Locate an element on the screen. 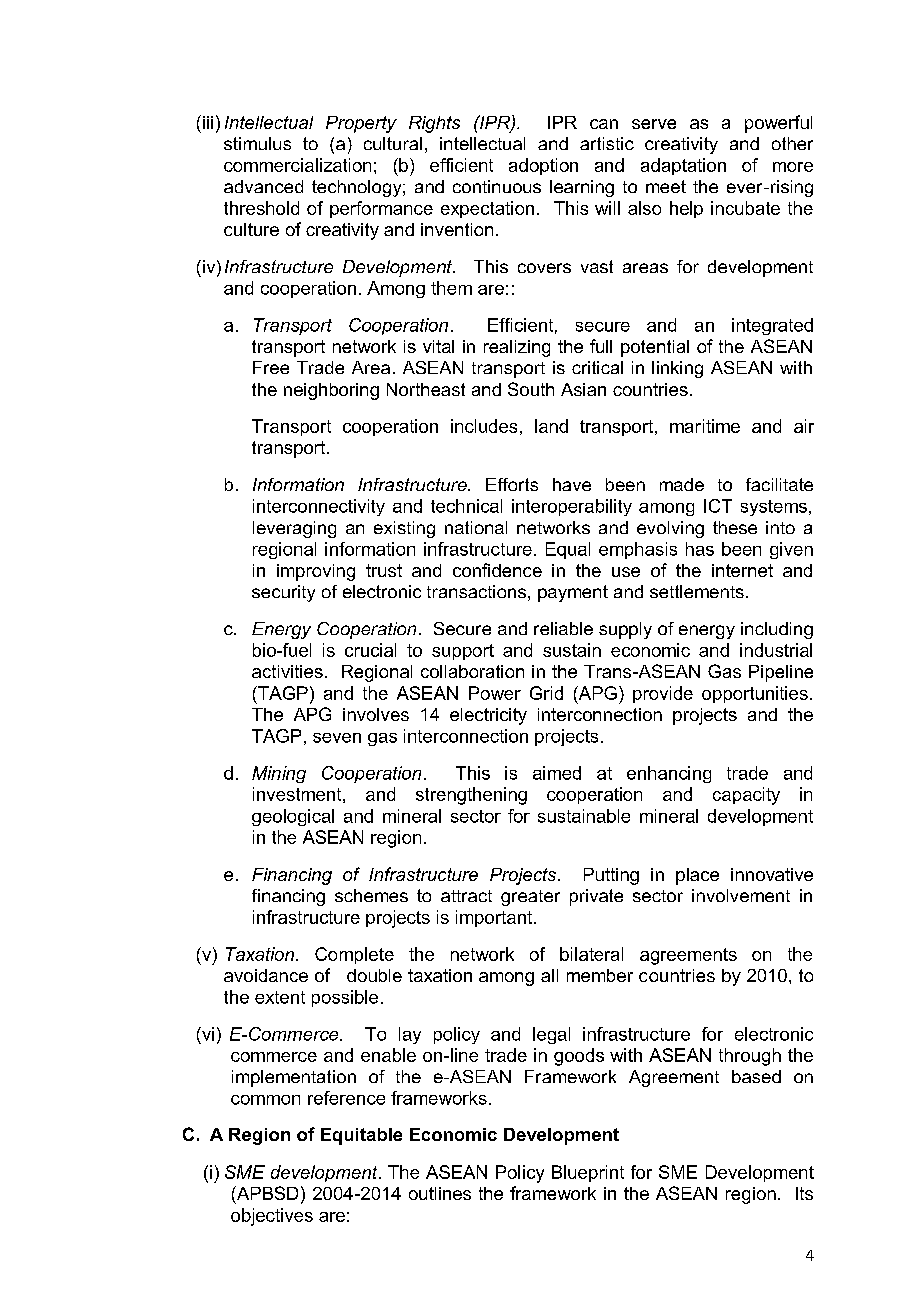 The image size is (924, 1307). incubate is located at coordinates (745, 208).
